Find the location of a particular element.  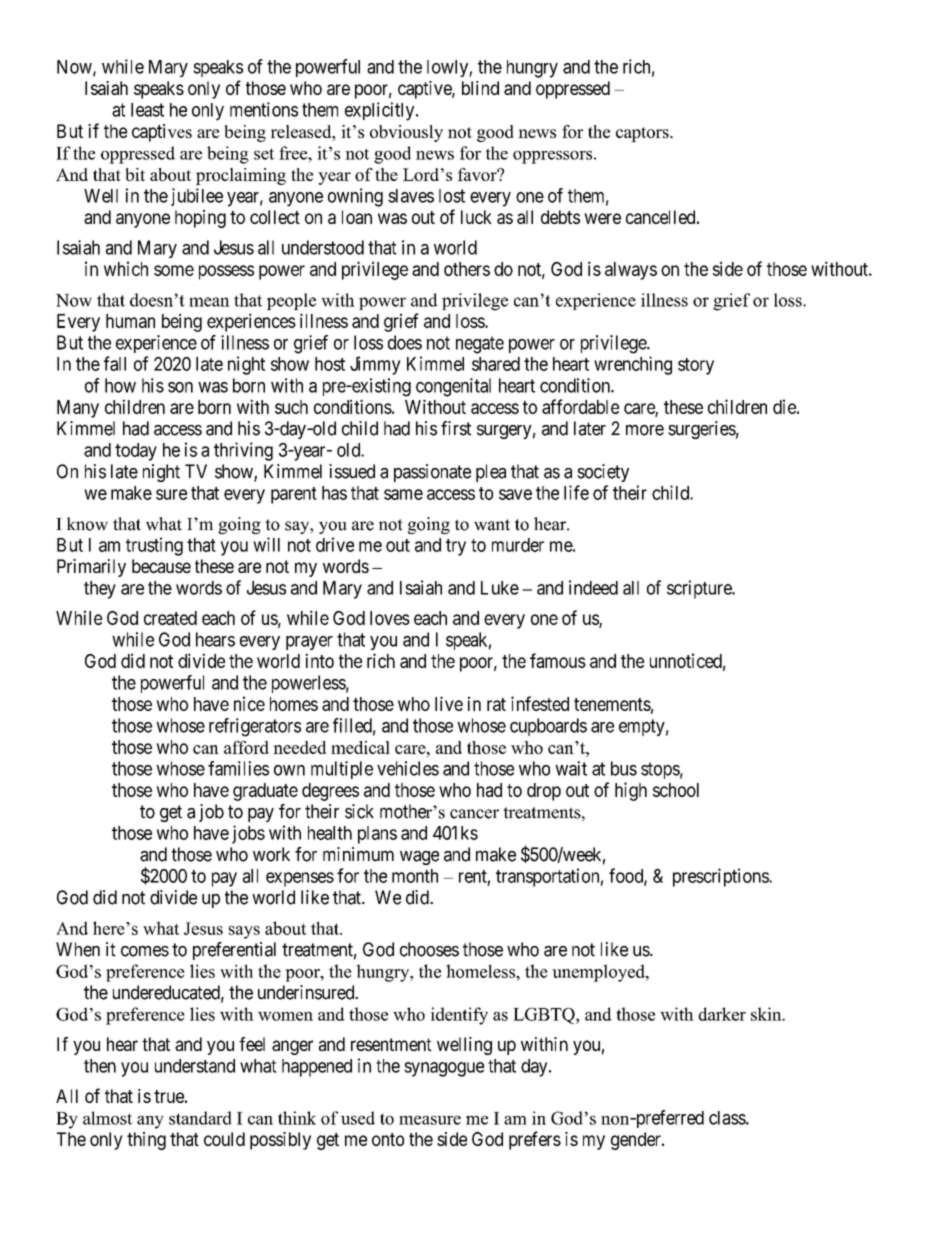

least is located at coordinates (147, 110).
